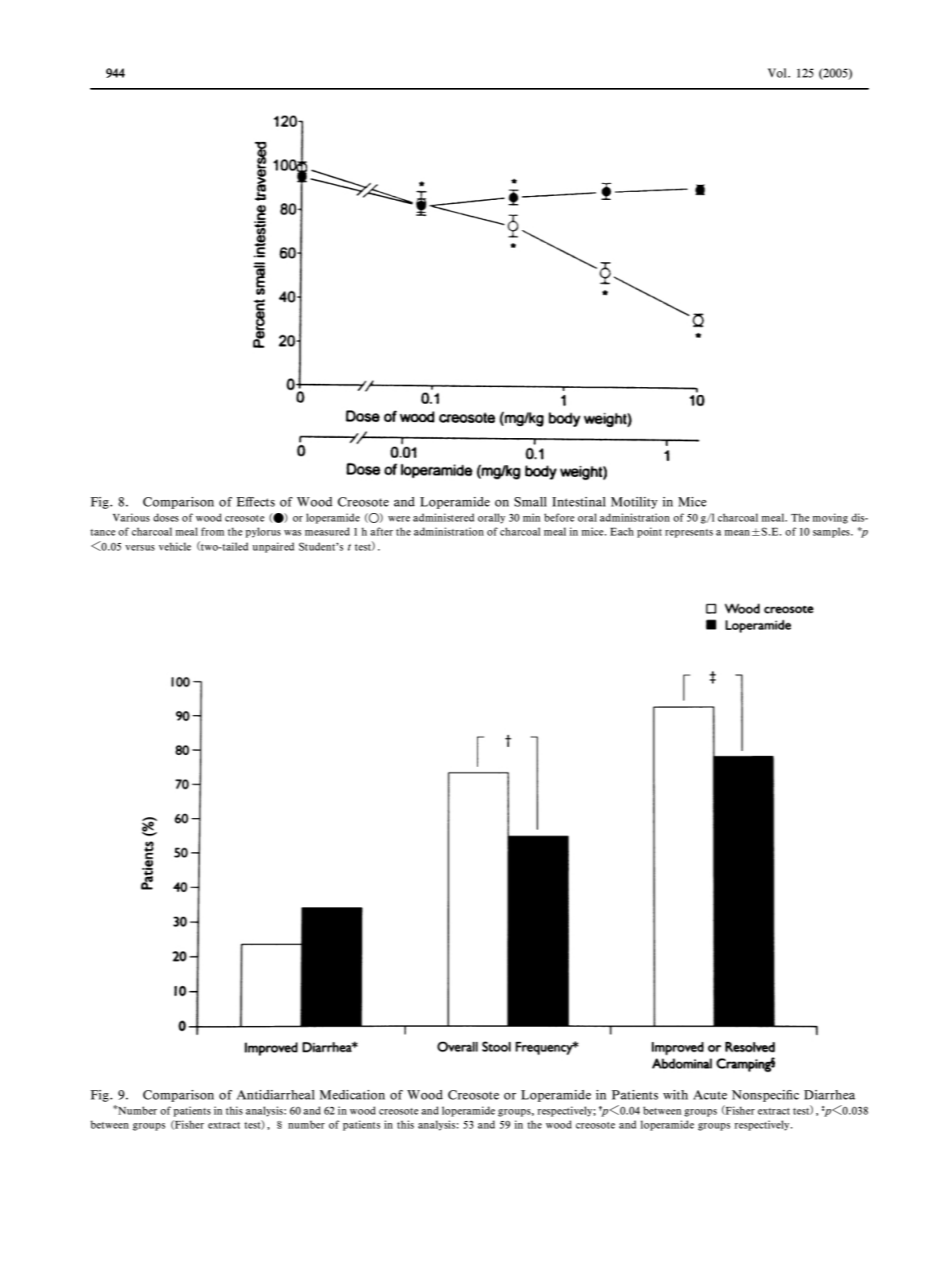  What do you see at coordinates (175, 546) in the document?
I see `vehicle` at bounding box center [175, 546].
